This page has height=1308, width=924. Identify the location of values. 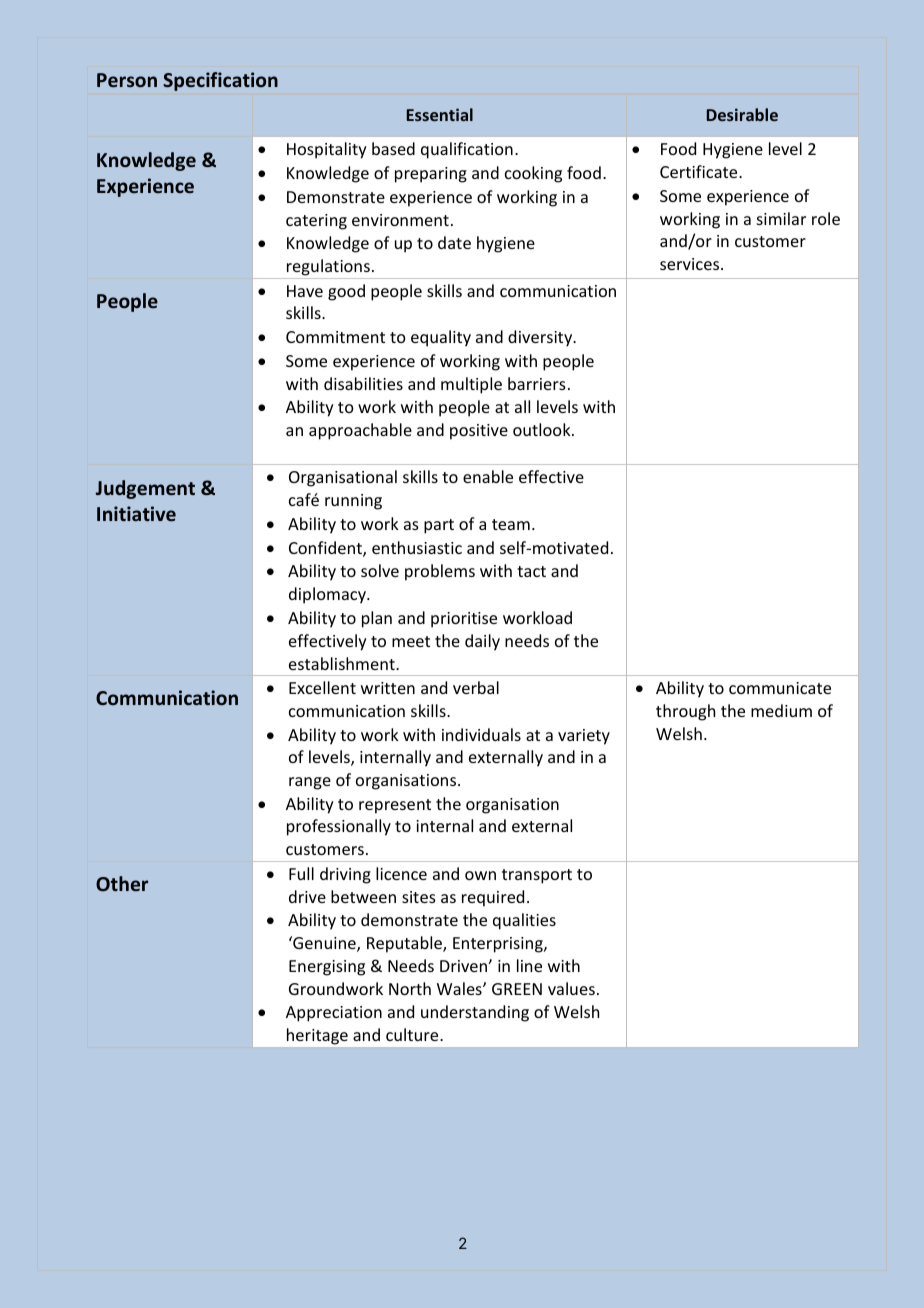
(571, 988).
